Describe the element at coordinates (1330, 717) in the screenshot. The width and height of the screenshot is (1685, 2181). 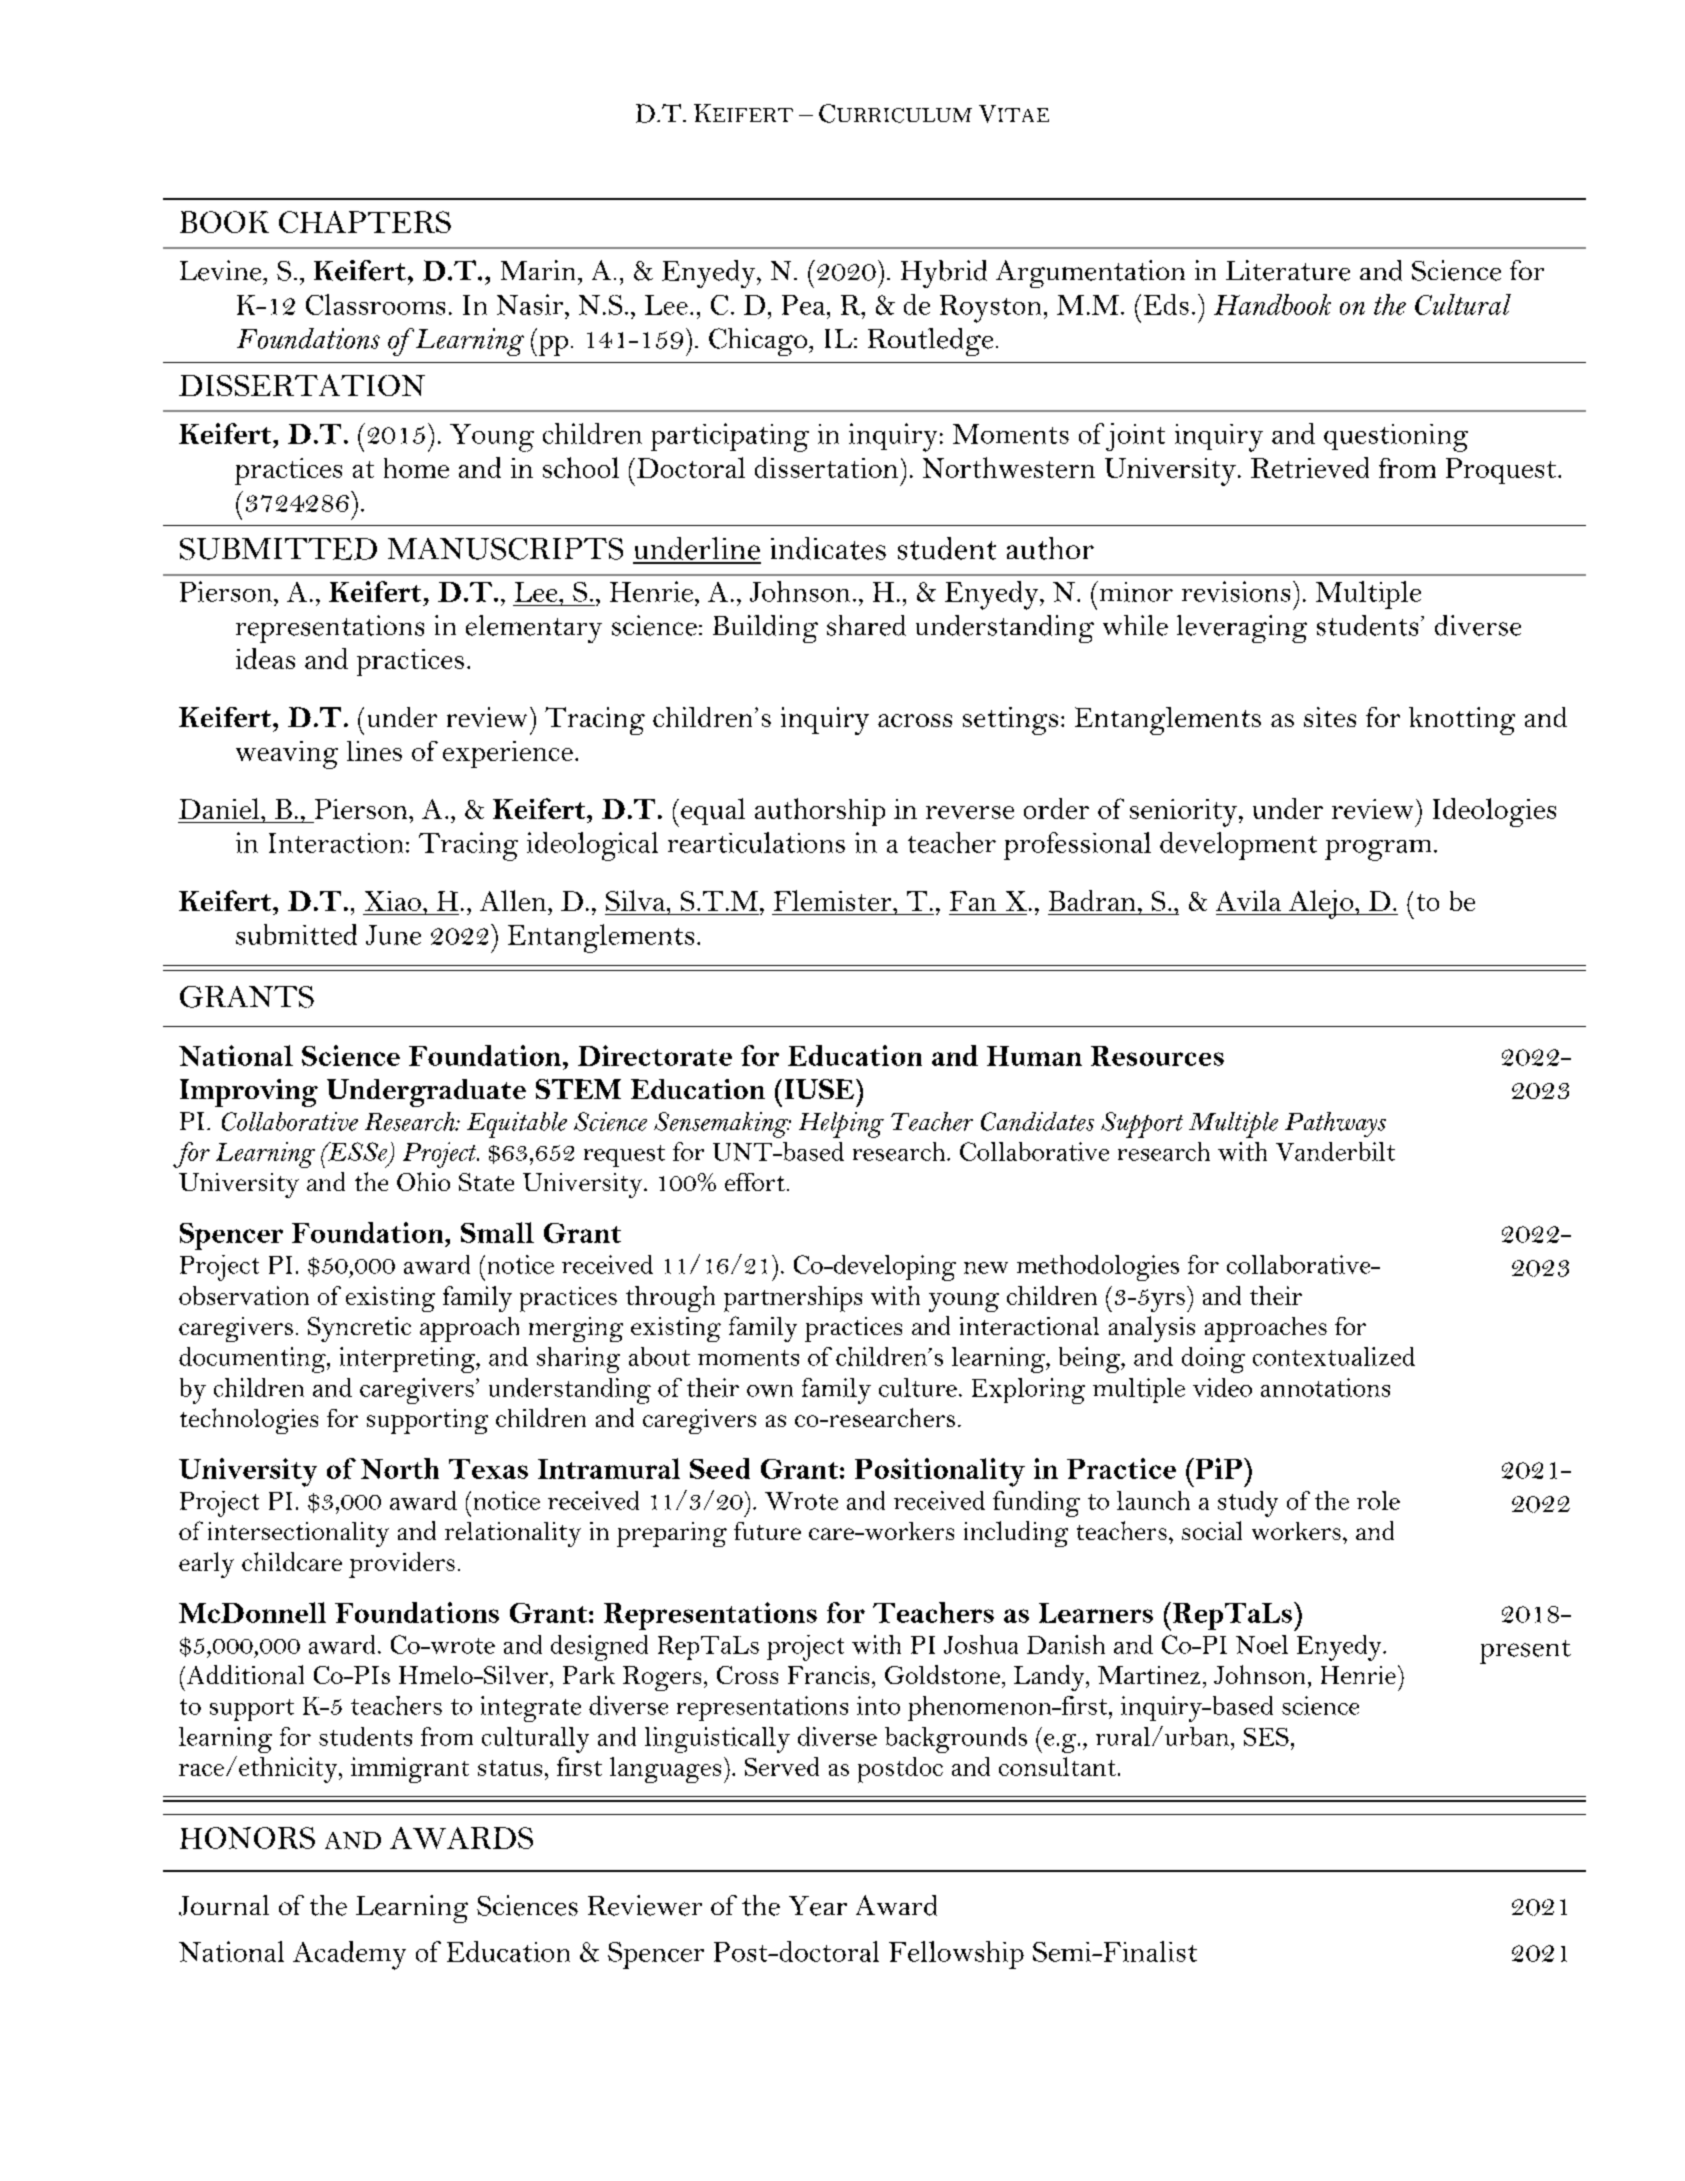
I see `sites` at that location.
